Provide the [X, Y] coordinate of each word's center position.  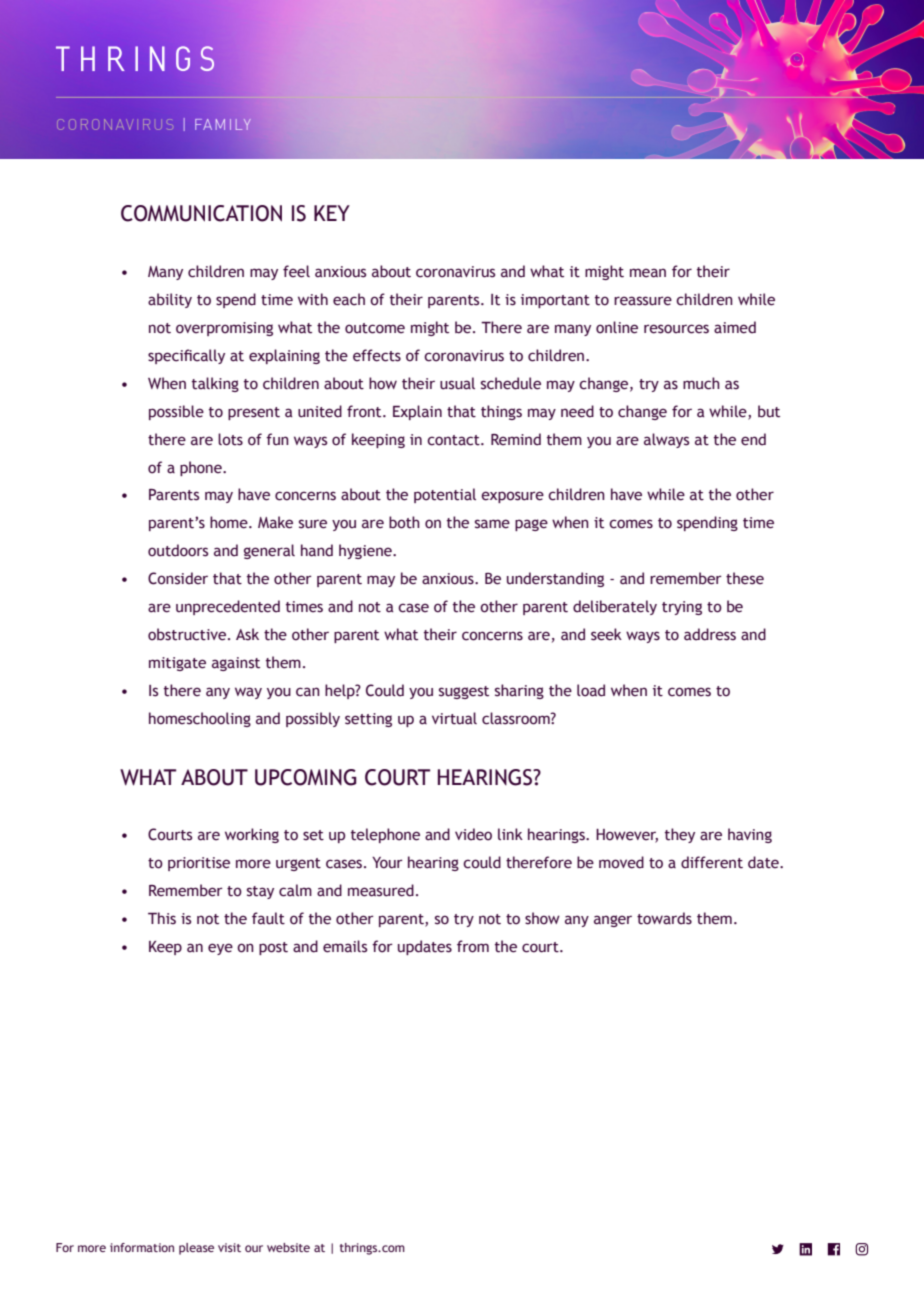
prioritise [199, 864]
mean [648, 273]
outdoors [178, 550]
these [745, 578]
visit [229, 1247]
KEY [332, 213]
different [712, 862]
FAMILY [223, 124]
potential [445, 495]
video [473, 834]
